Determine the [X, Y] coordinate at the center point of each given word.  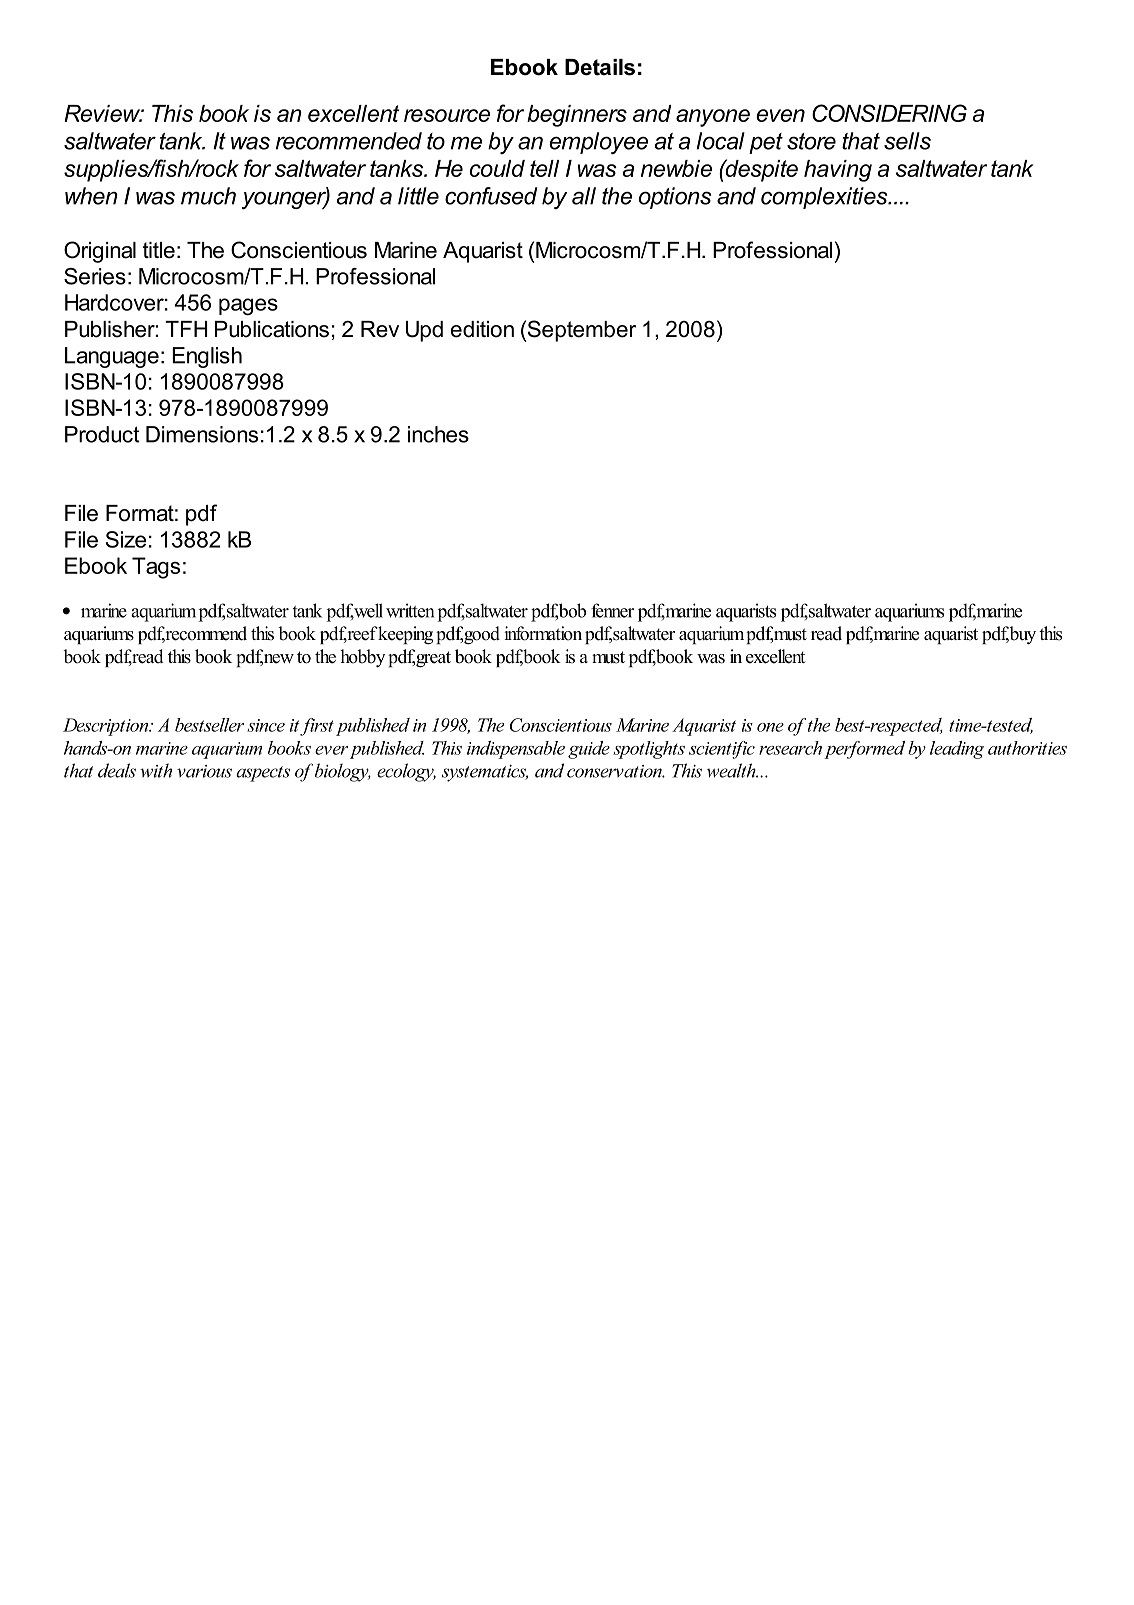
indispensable [516, 750]
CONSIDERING [889, 113]
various [204, 771]
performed [864, 750]
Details [600, 67]
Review [103, 113]
